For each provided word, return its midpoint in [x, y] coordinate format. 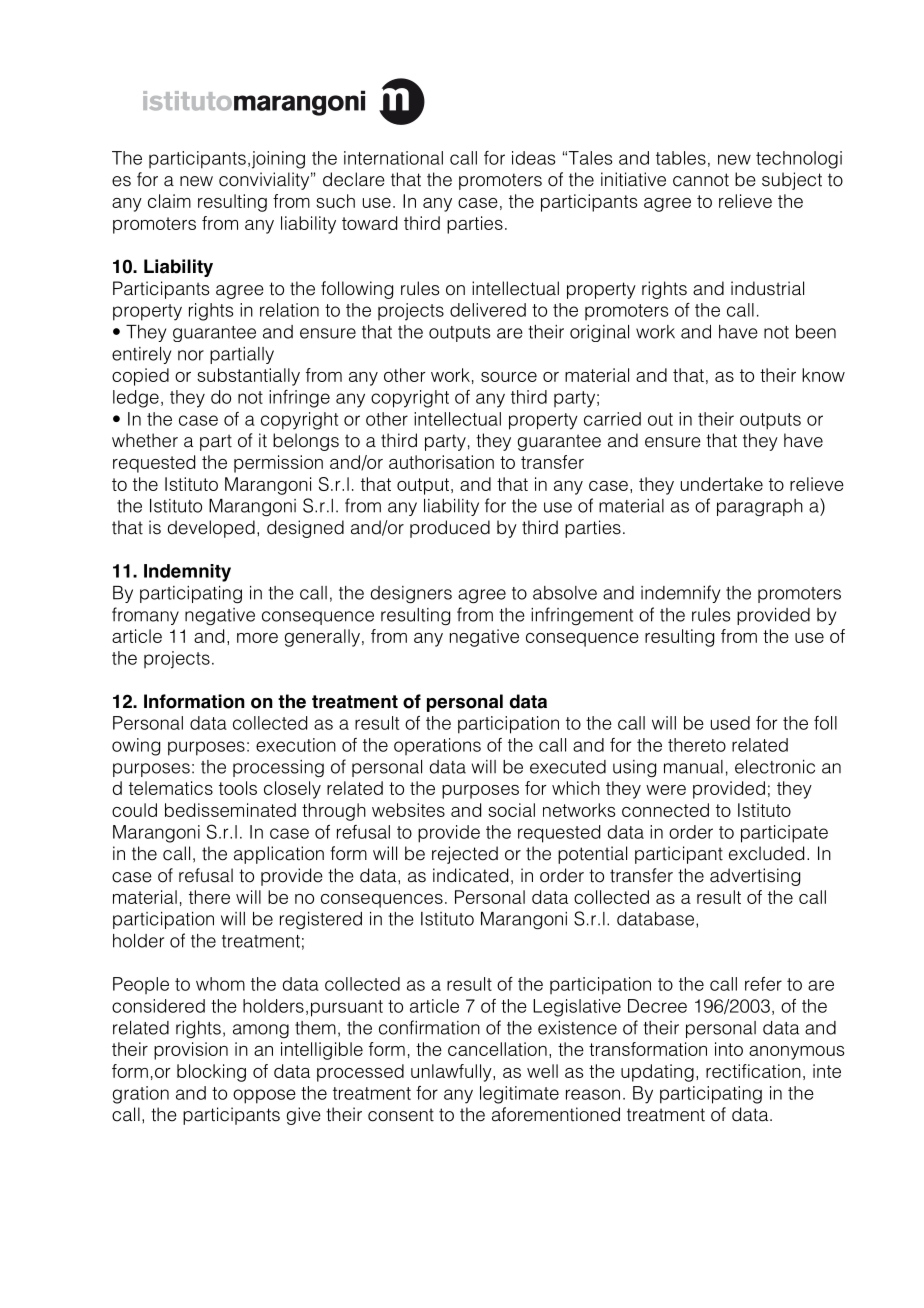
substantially [248, 377]
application [279, 855]
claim [169, 201]
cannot [701, 180]
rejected [465, 855]
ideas [533, 158]
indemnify [680, 594]
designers [411, 594]
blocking [211, 1073]
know [823, 375]
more [257, 638]
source [509, 377]
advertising [755, 877]
